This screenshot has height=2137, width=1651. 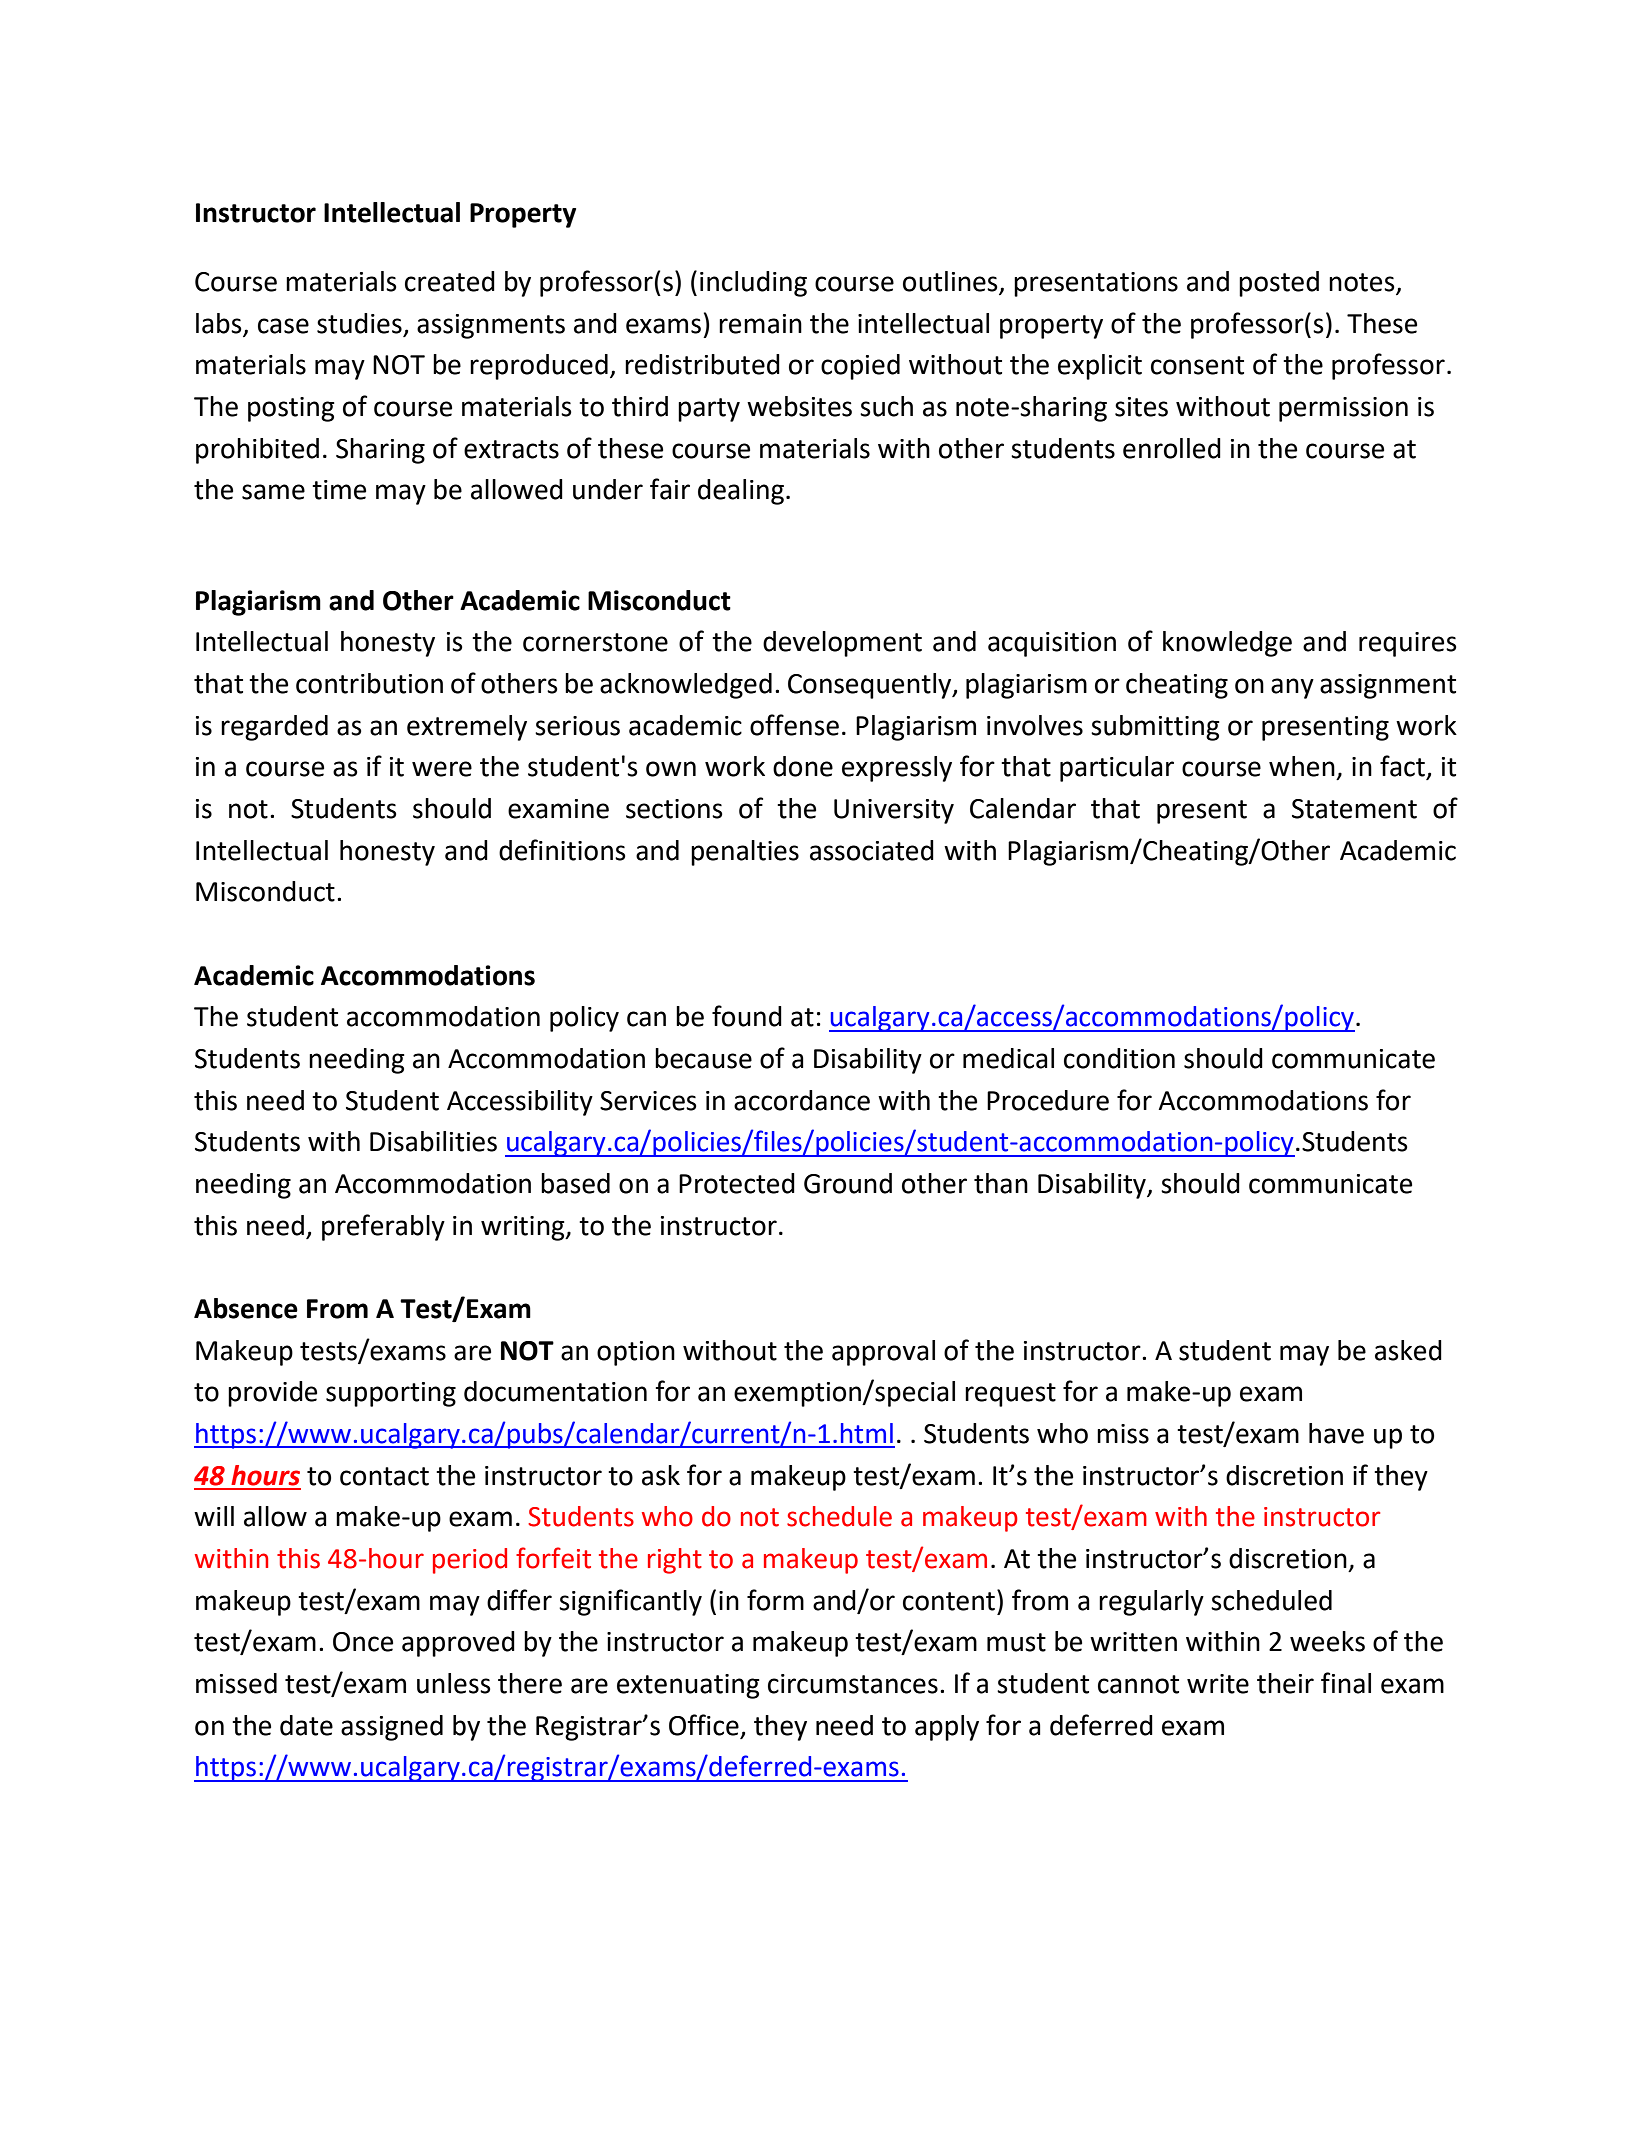 I want to click on remain, so click(x=760, y=324).
